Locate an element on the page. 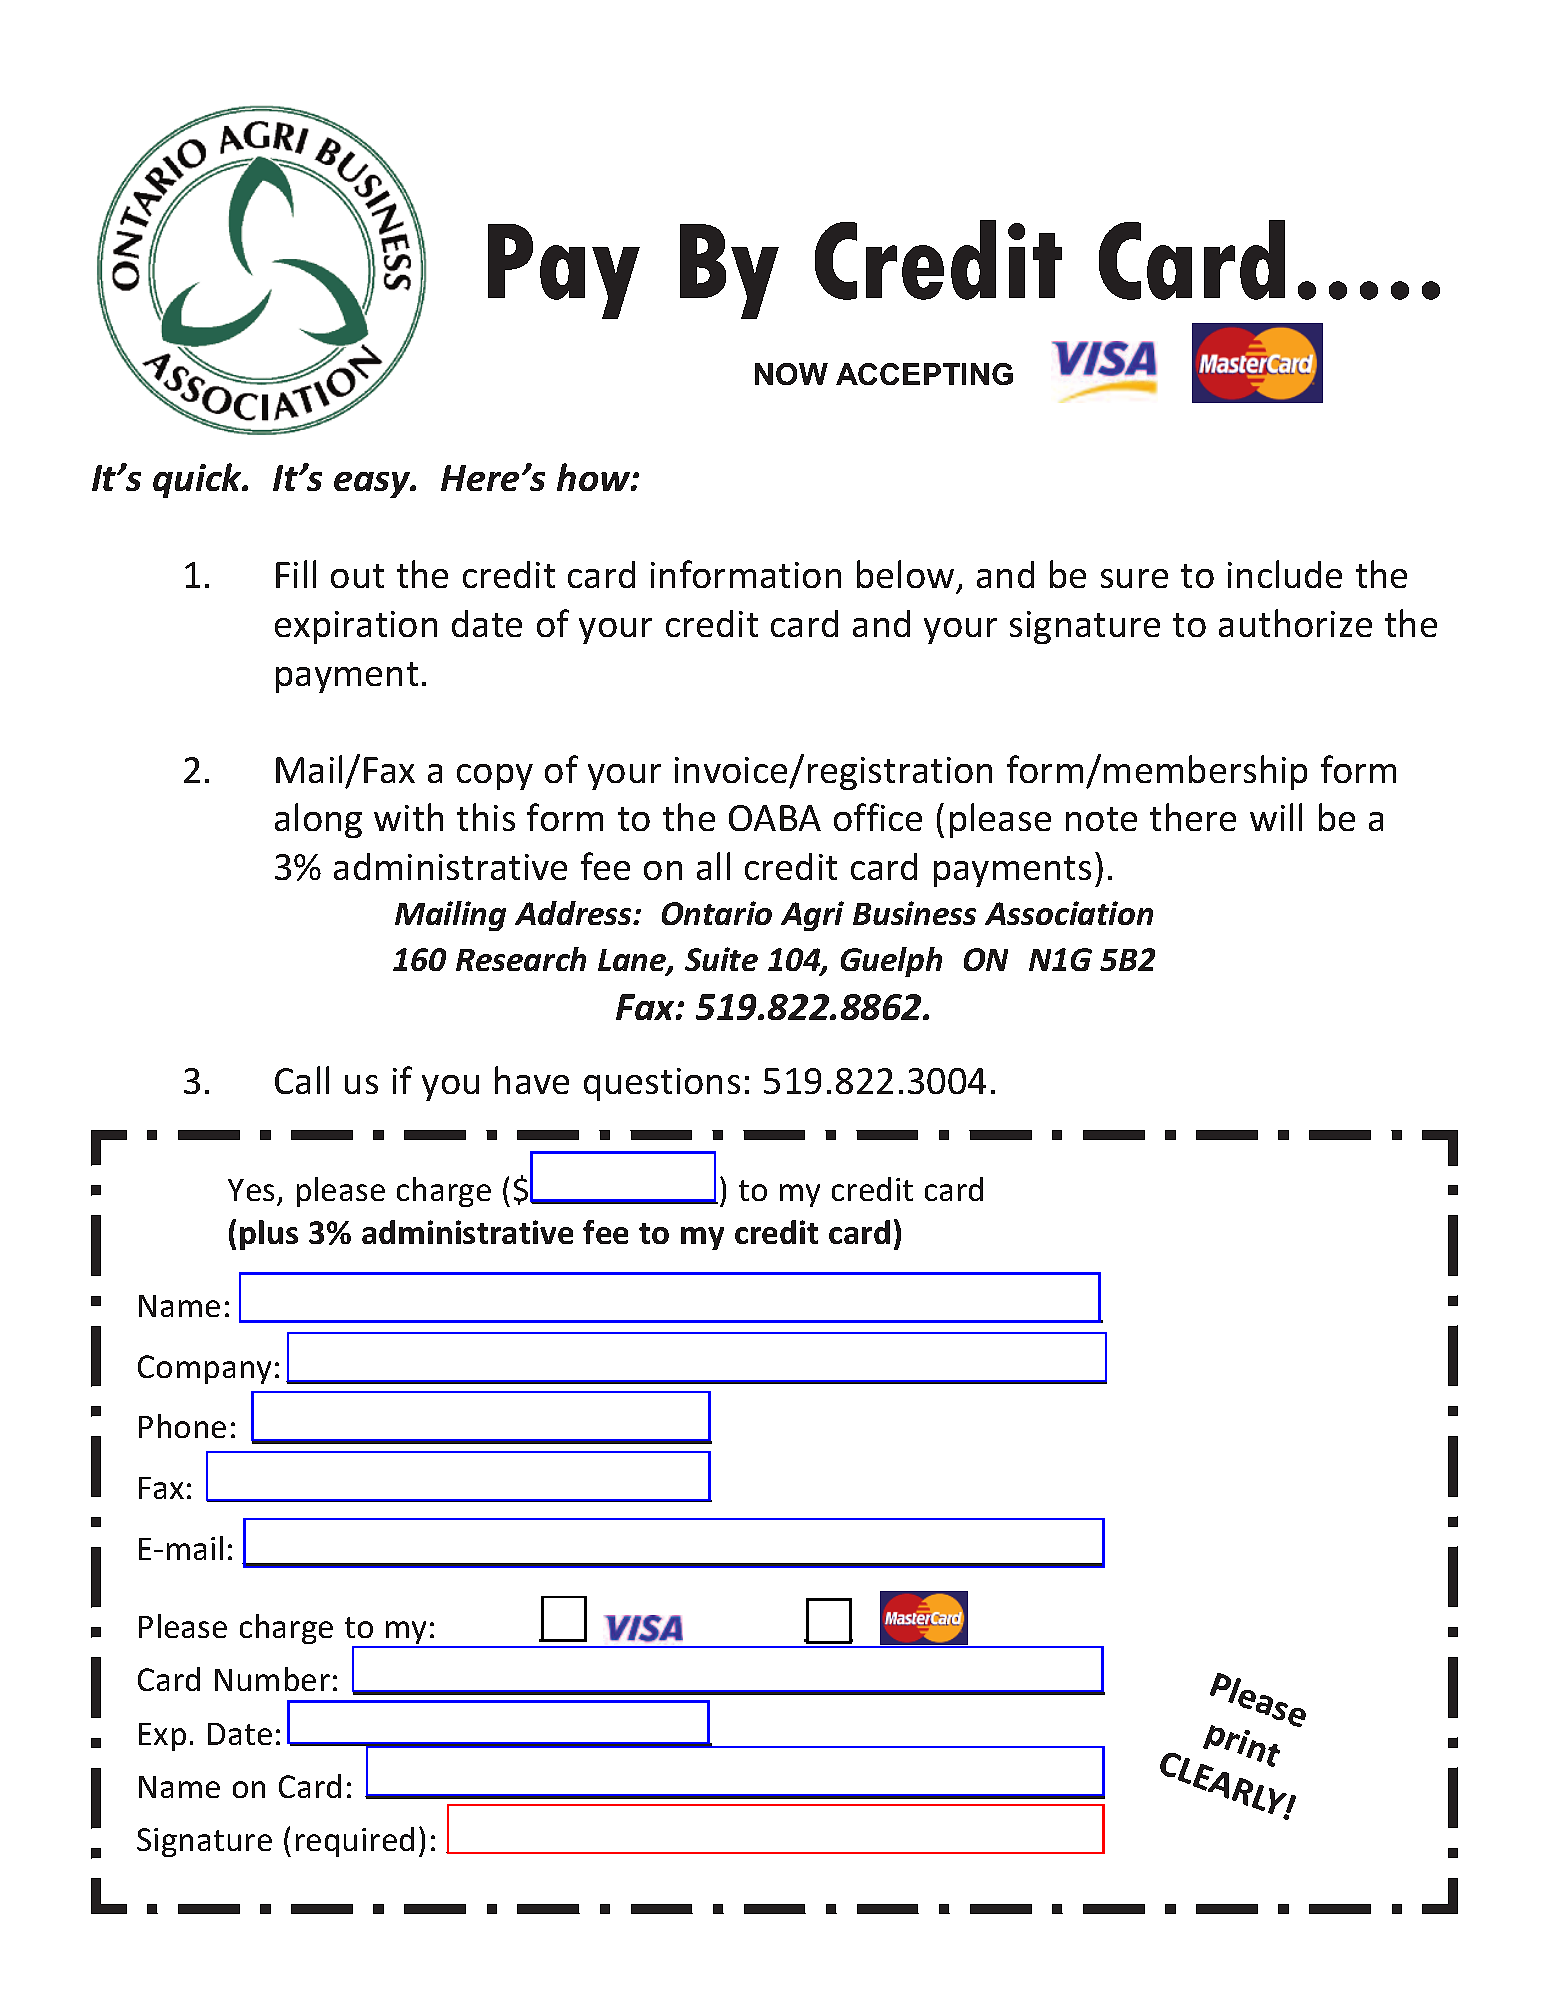 The width and height of the image is (1549, 2005). Guelph is located at coordinates (891, 962).
